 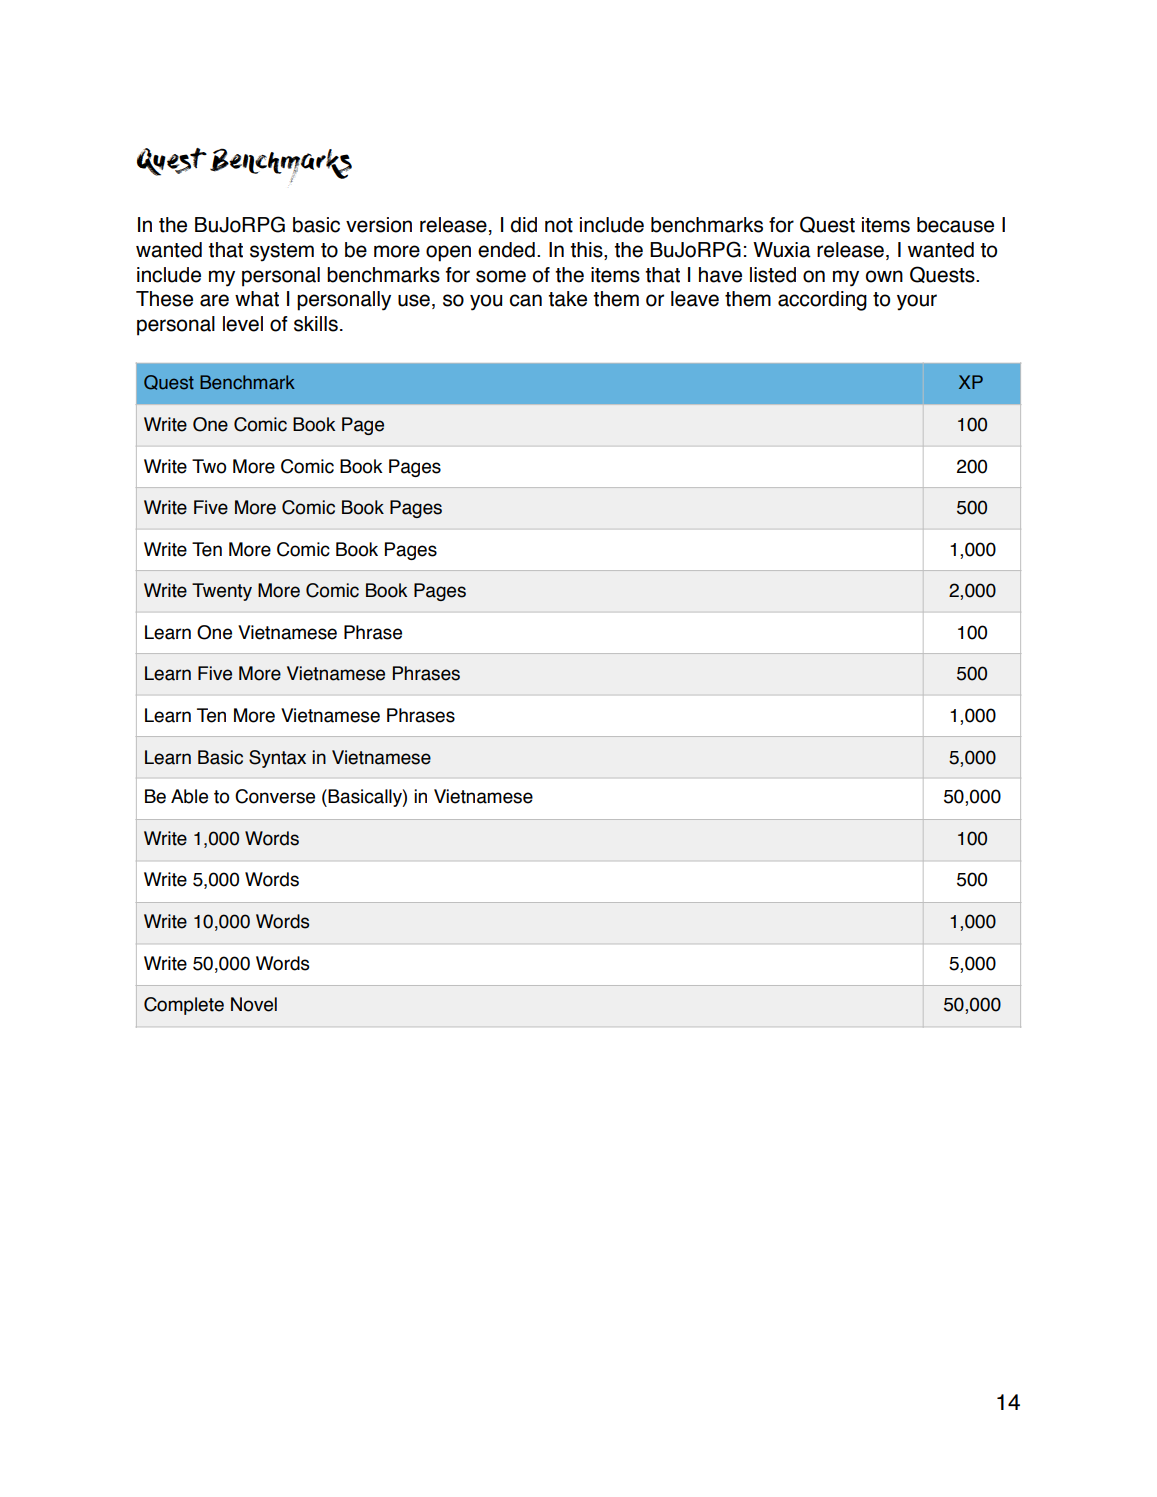 I want to click on this, so click(x=587, y=251).
